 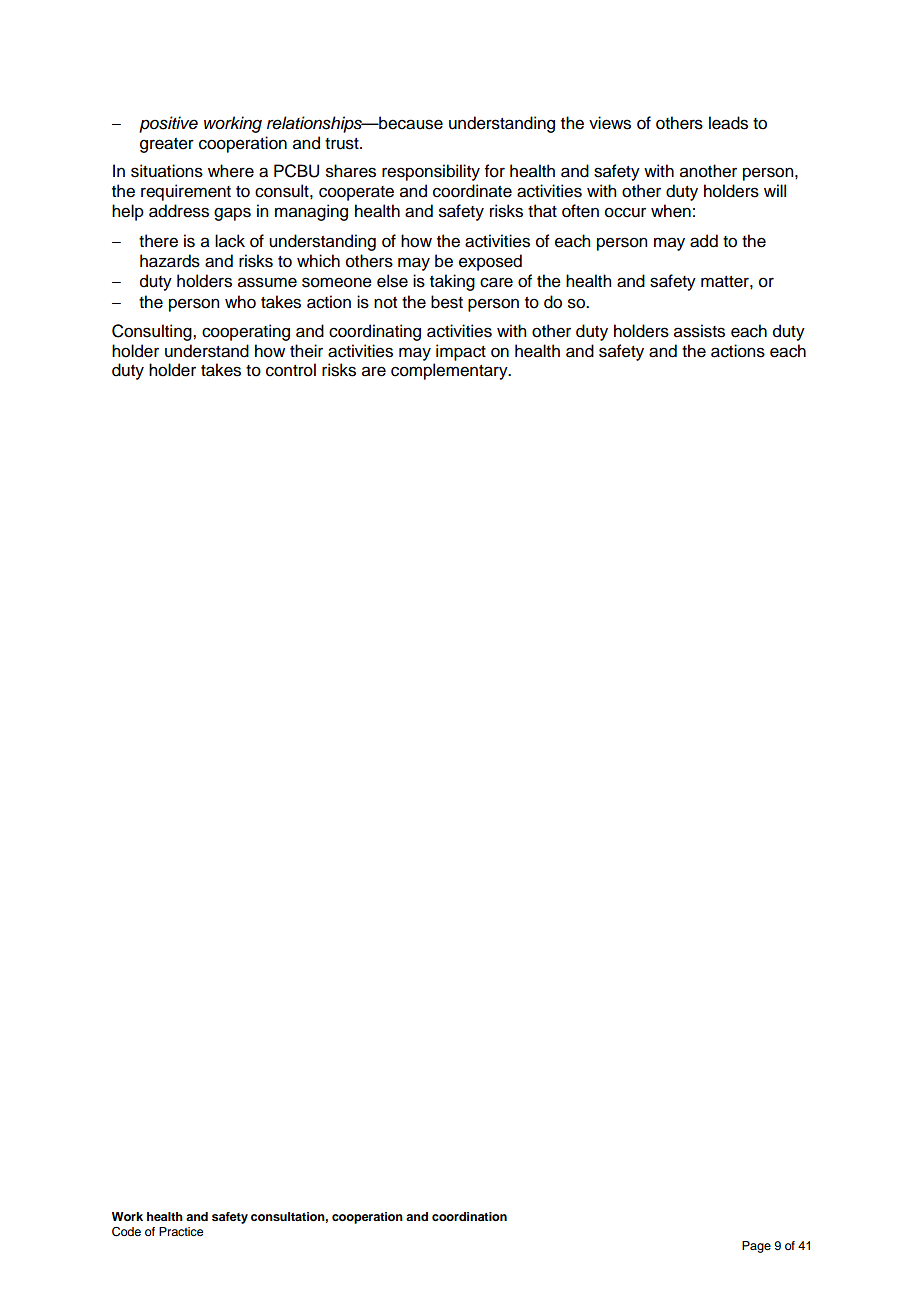 What do you see at coordinates (126, 1232) in the screenshot?
I see `Code` at bounding box center [126, 1232].
